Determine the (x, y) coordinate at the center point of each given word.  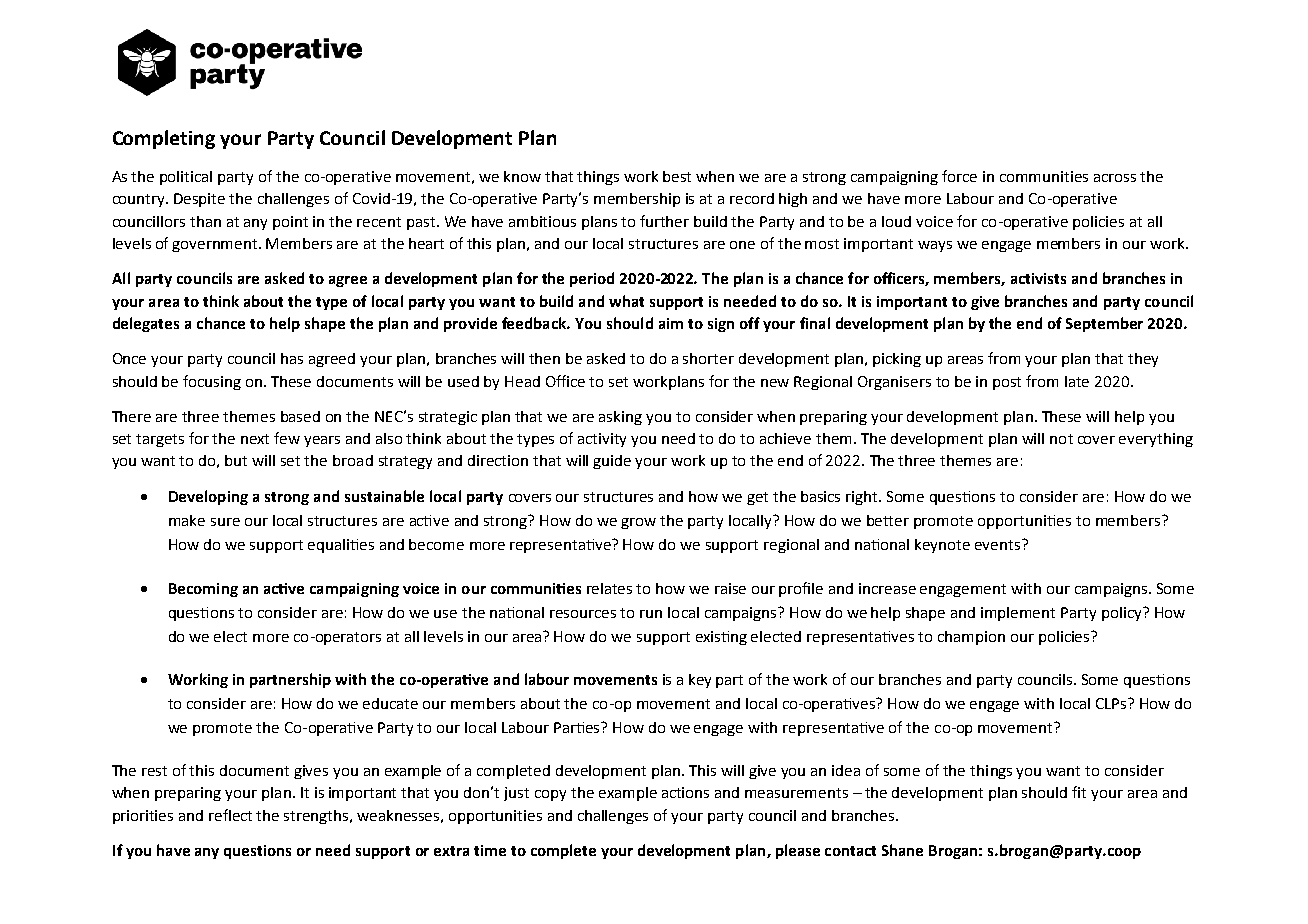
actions (685, 792)
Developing (208, 497)
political (186, 178)
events (999, 544)
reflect (230, 815)
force (959, 176)
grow (638, 523)
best (677, 176)
